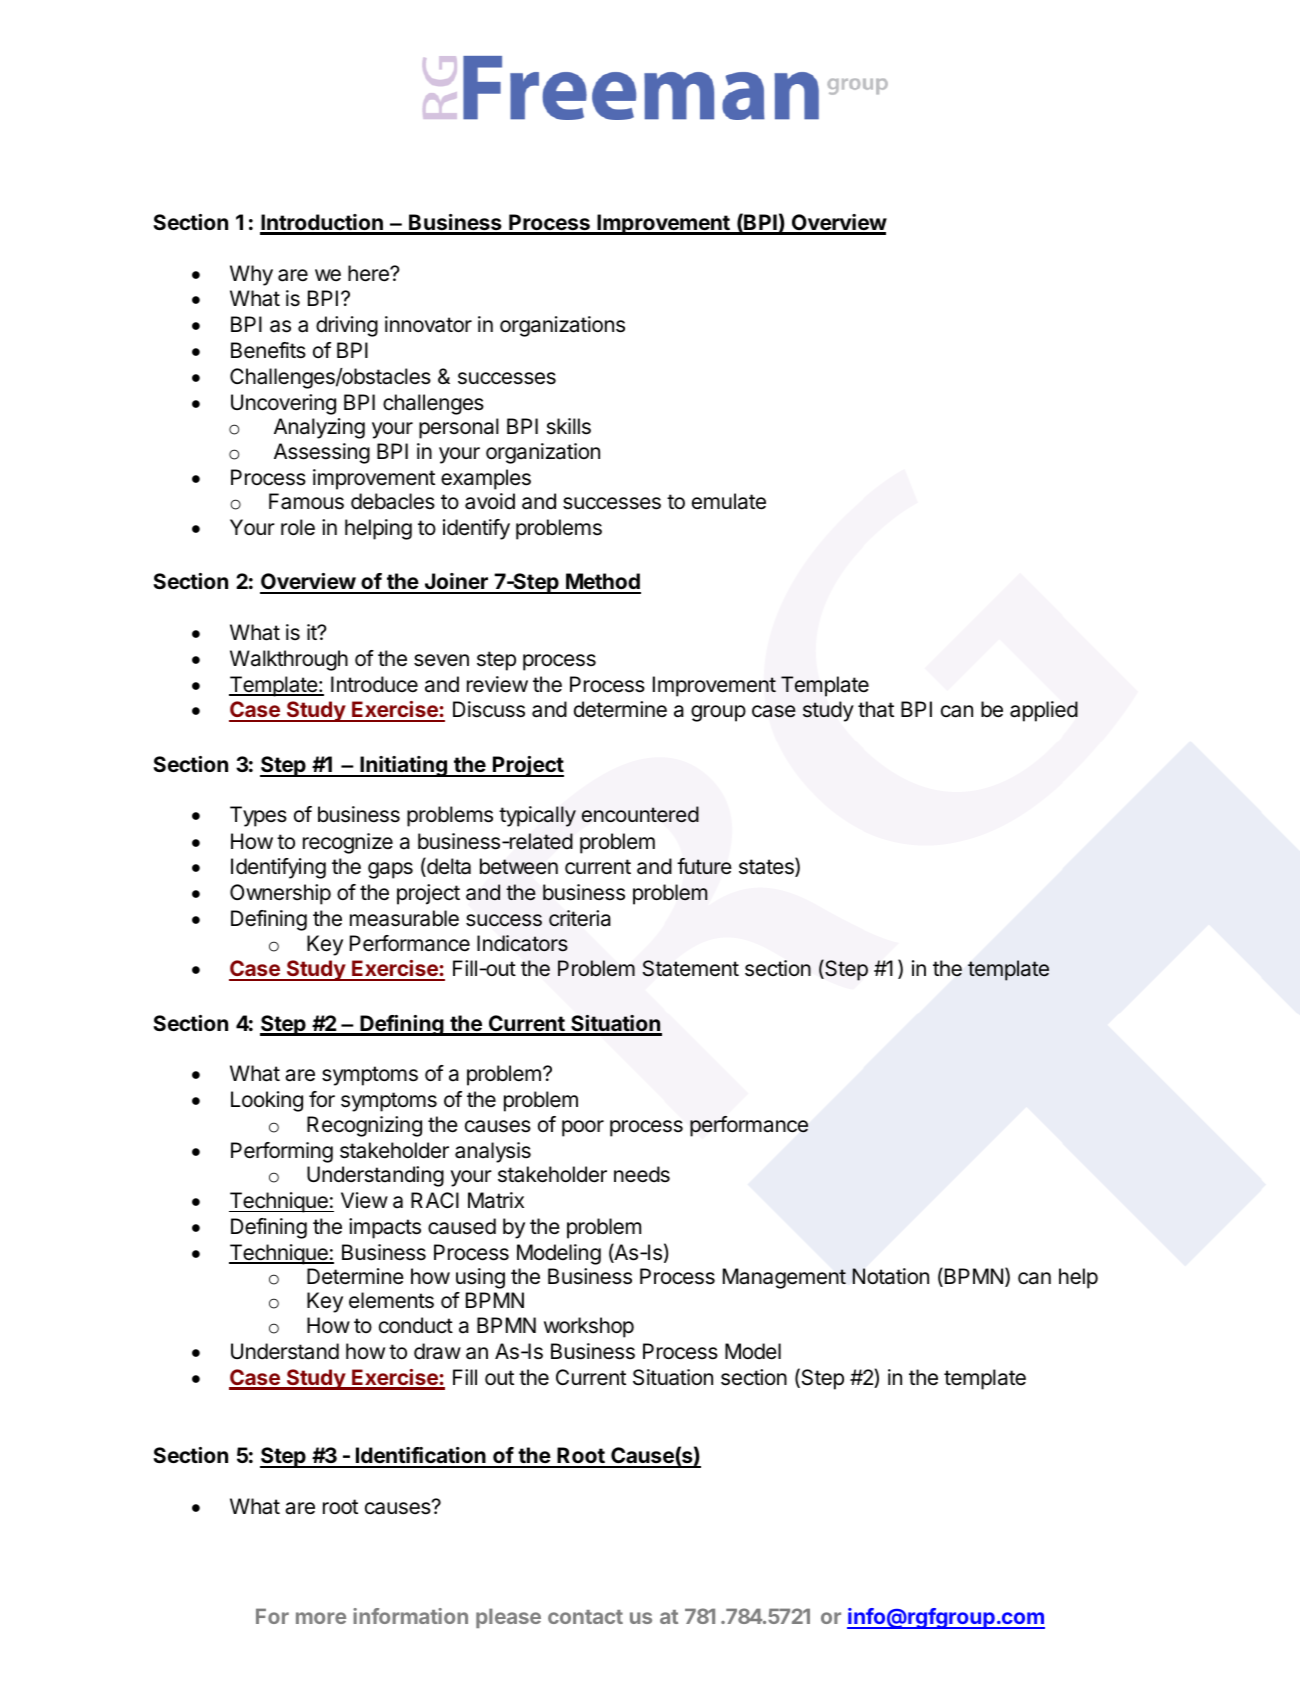 The image size is (1300, 1683). I want to click on driving, so click(347, 326).
